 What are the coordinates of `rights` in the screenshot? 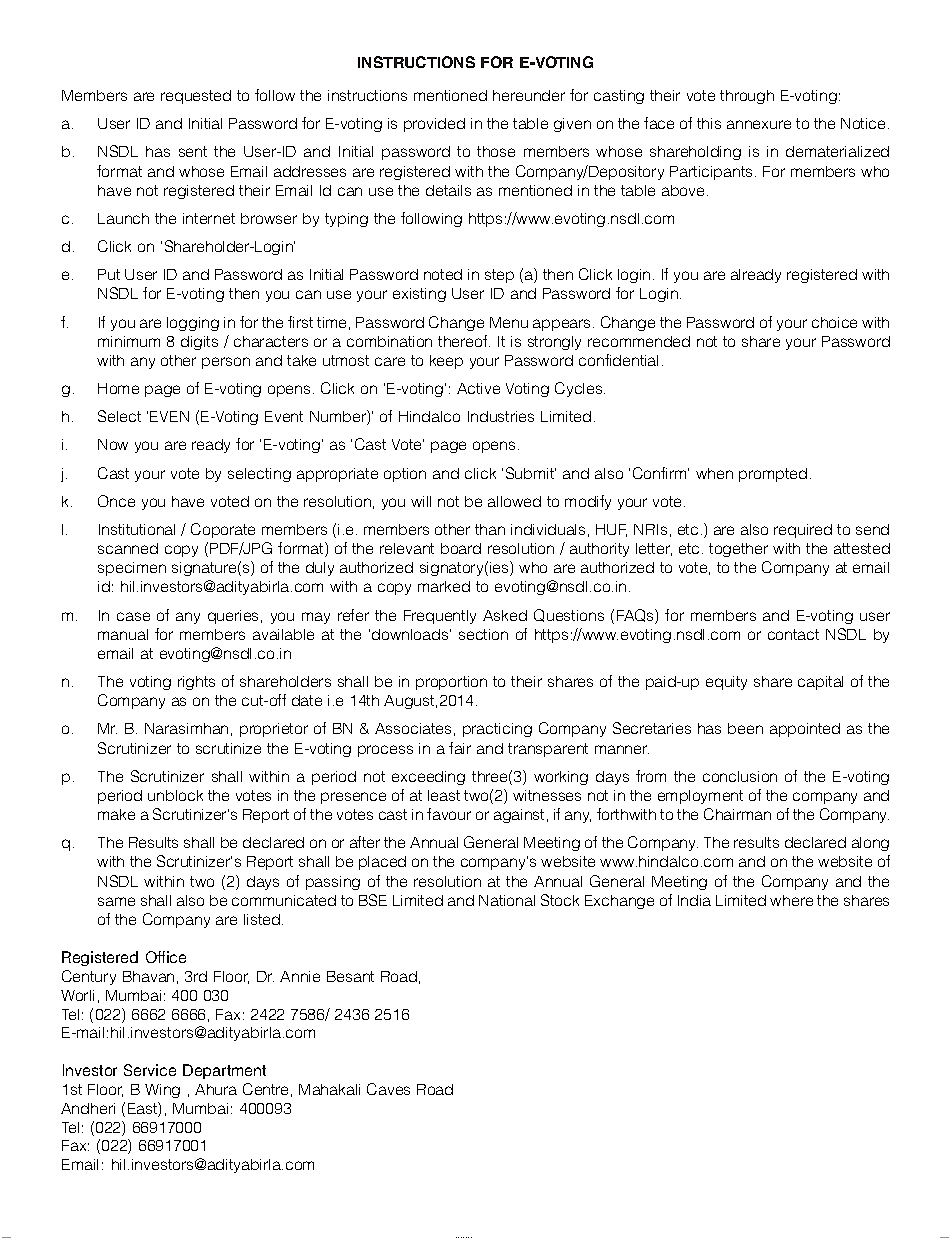 It's located at (196, 683).
